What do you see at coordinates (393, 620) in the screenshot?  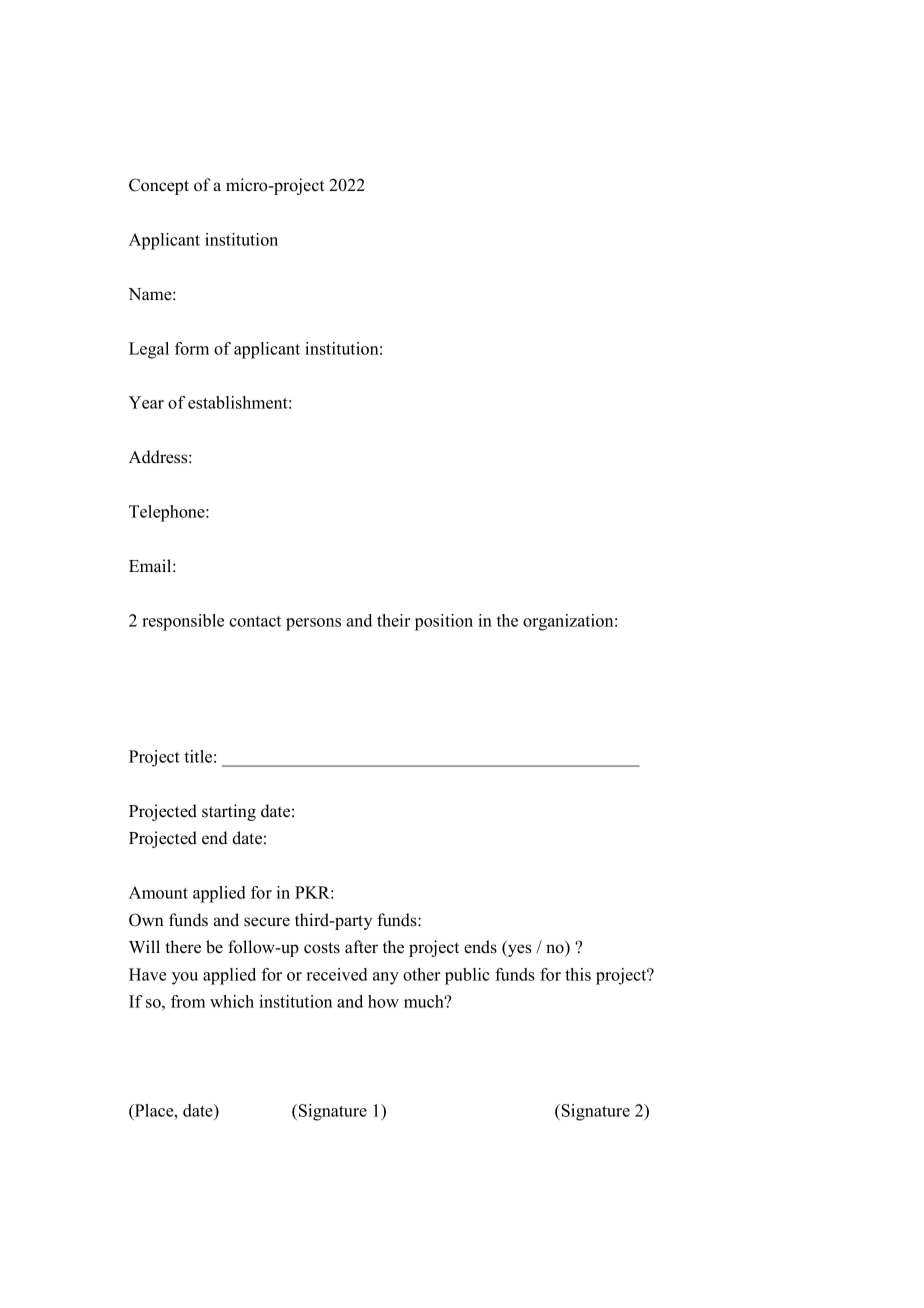 I see `their` at bounding box center [393, 620].
